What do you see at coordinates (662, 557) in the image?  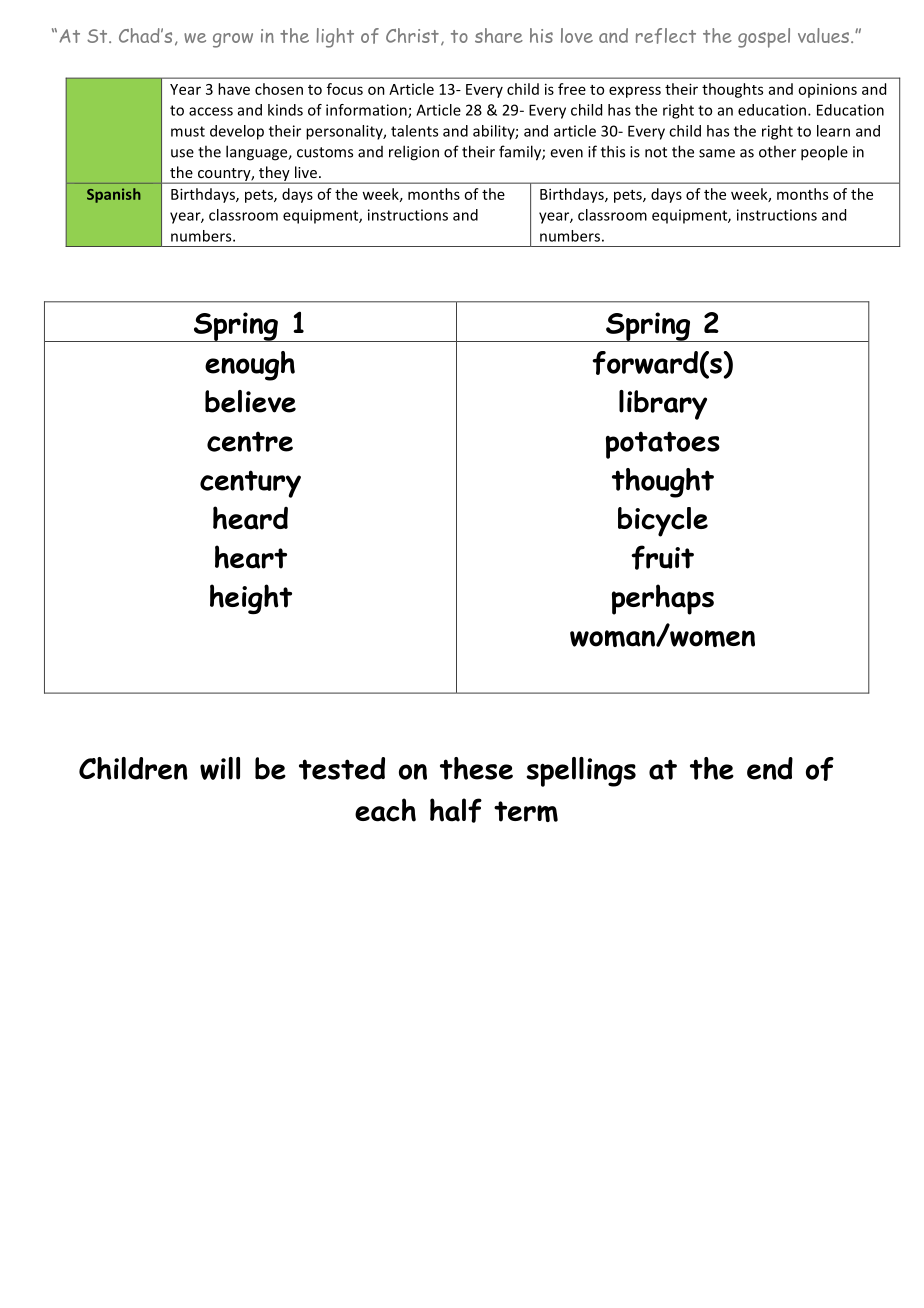 I see `fruit` at bounding box center [662, 557].
